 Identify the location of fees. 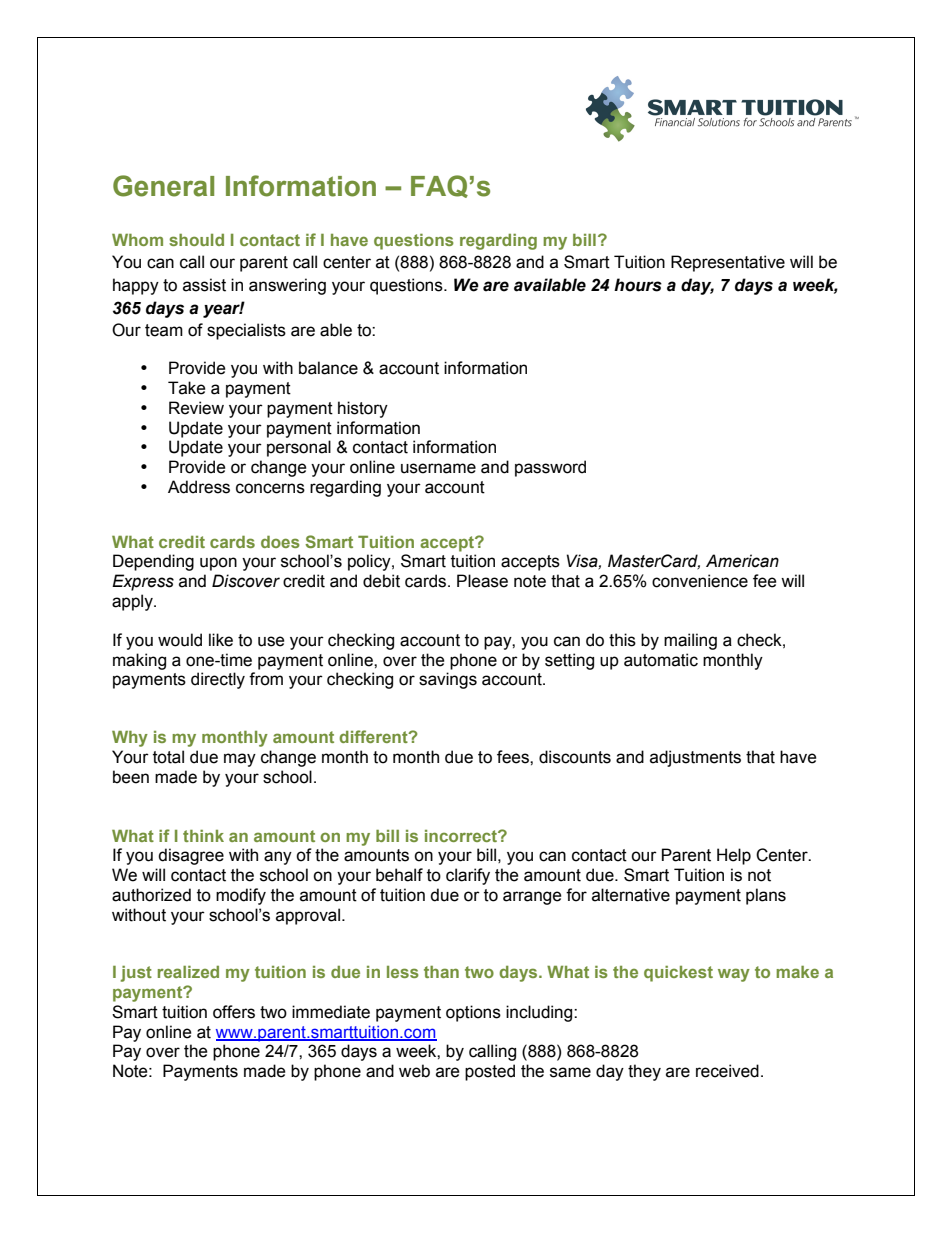
(514, 757).
